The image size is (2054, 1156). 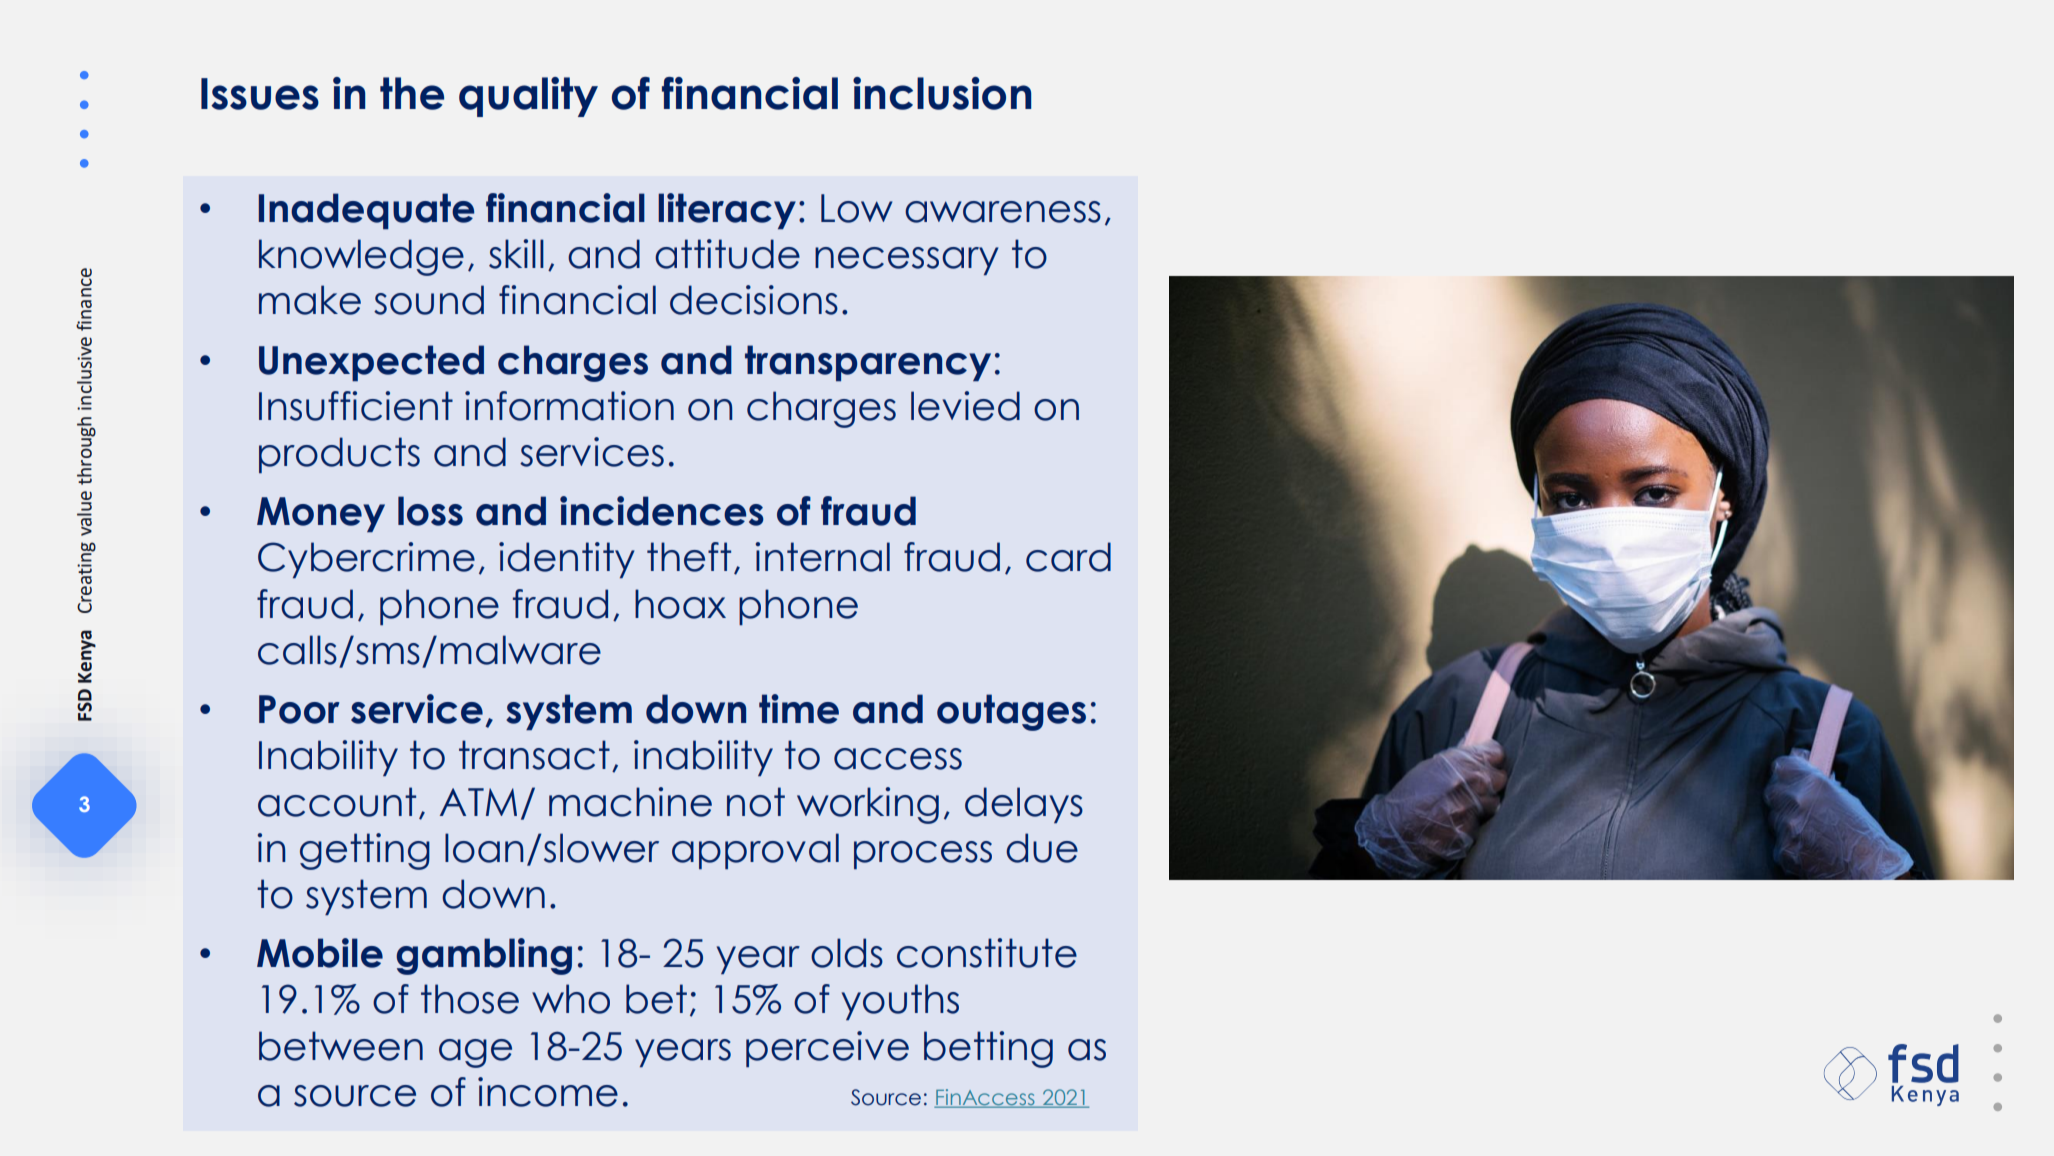 What do you see at coordinates (569, 406) in the screenshot?
I see `information` at bounding box center [569, 406].
